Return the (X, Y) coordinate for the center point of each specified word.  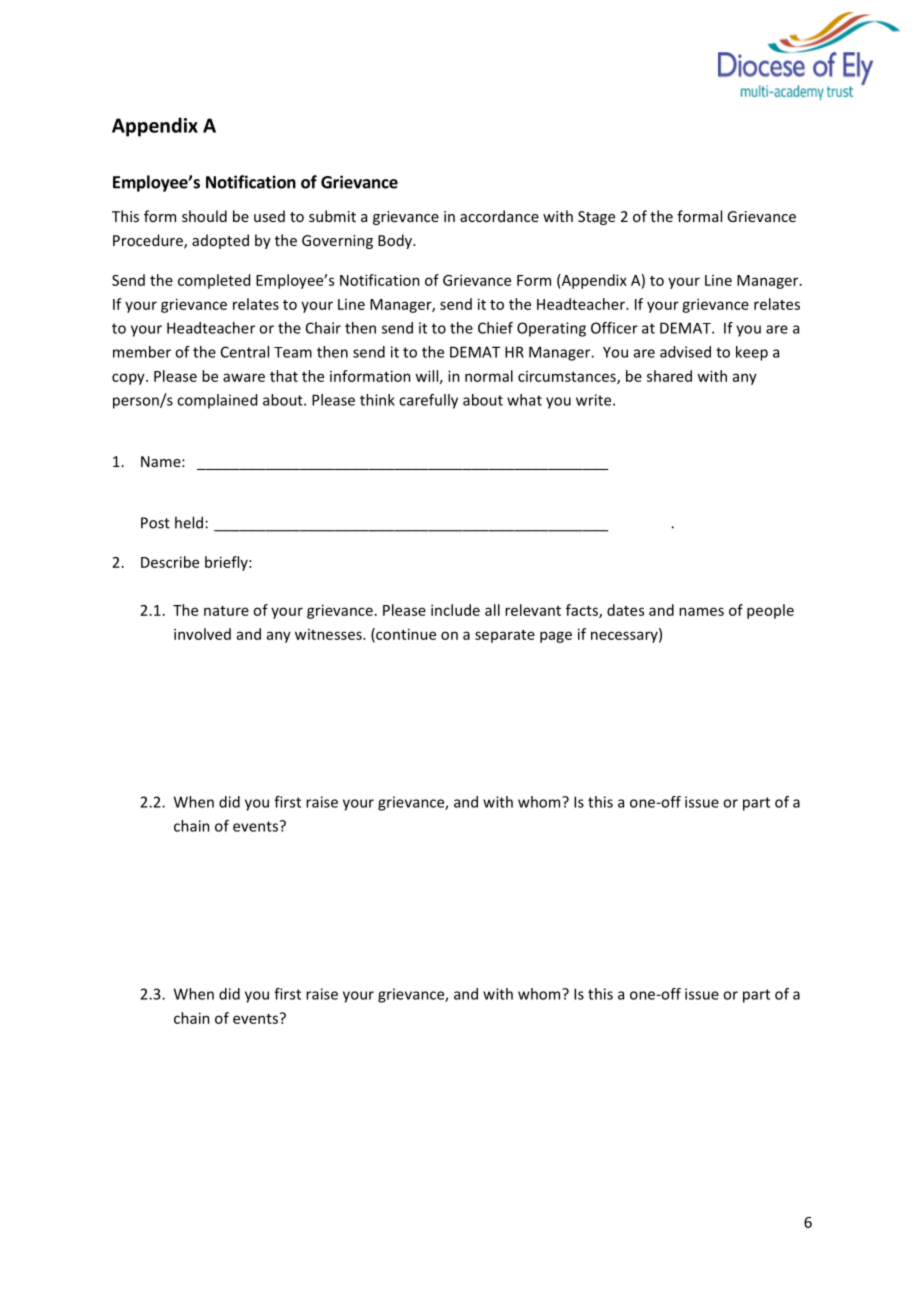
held (189, 522)
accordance (499, 216)
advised (685, 352)
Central (245, 352)
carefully (428, 401)
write (595, 400)
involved (202, 634)
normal (489, 376)
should (204, 216)
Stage (596, 218)
